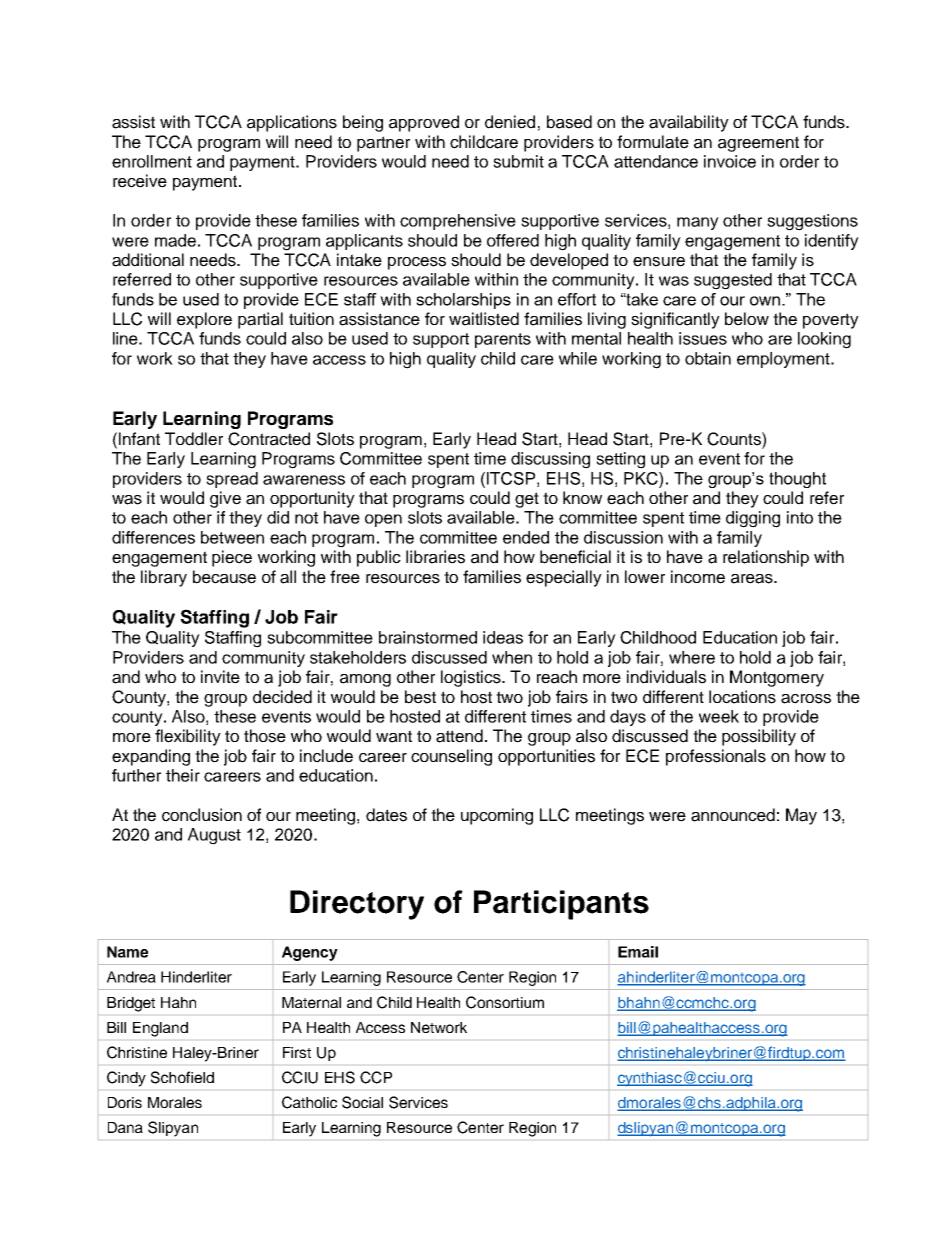 The width and height of the page is (952, 1233). Describe the element at coordinates (758, 144) in the page. I see `agreement` at that location.
